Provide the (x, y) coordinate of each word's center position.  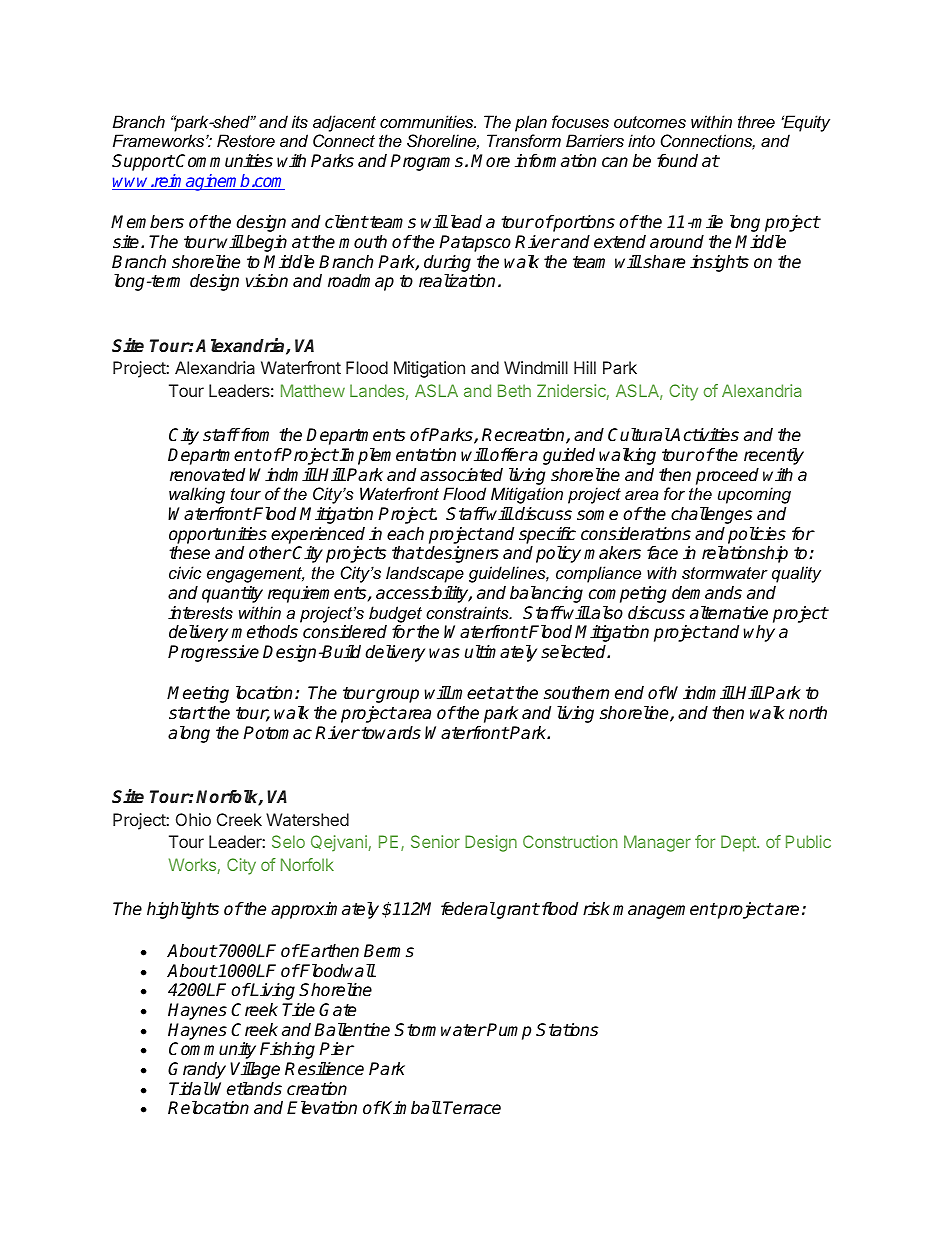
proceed (727, 476)
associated (461, 475)
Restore (246, 140)
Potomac (277, 733)
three (756, 121)
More (490, 160)
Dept (739, 843)
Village (255, 1070)
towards (391, 733)
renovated (207, 475)
